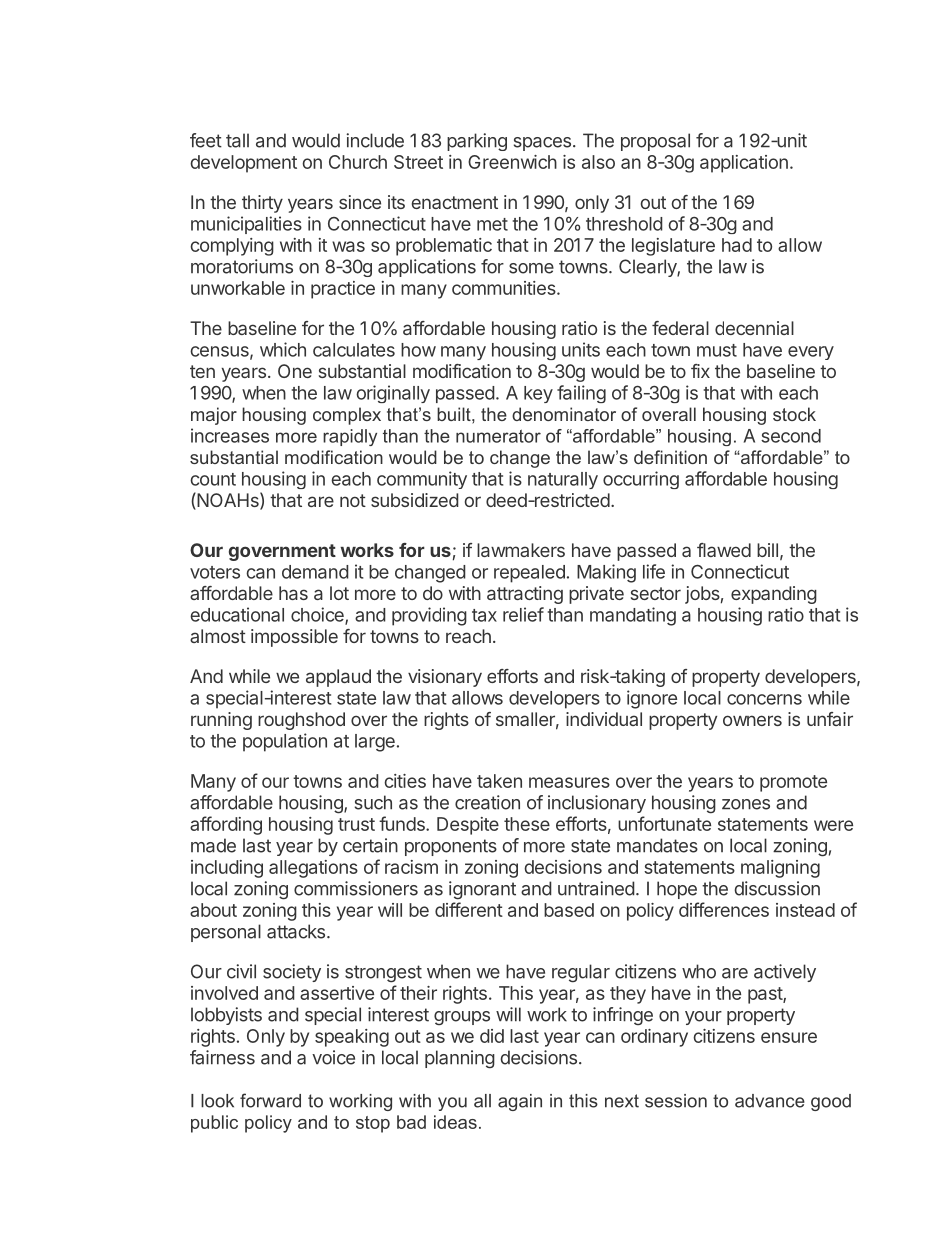 The height and width of the image is (1233, 952). What do you see at coordinates (213, 479) in the image?
I see `count` at bounding box center [213, 479].
